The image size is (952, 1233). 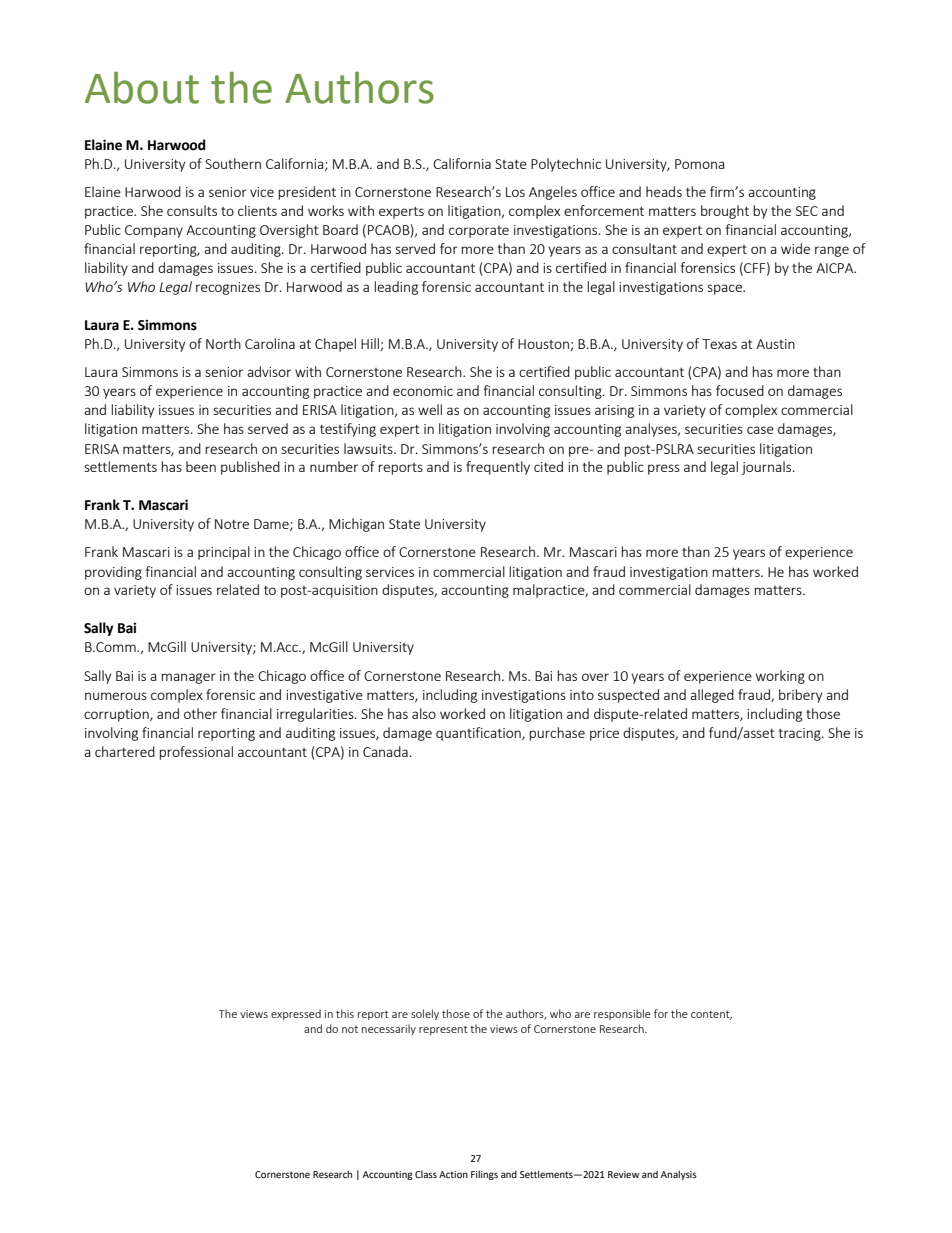 I want to click on journals, so click(x=768, y=468).
